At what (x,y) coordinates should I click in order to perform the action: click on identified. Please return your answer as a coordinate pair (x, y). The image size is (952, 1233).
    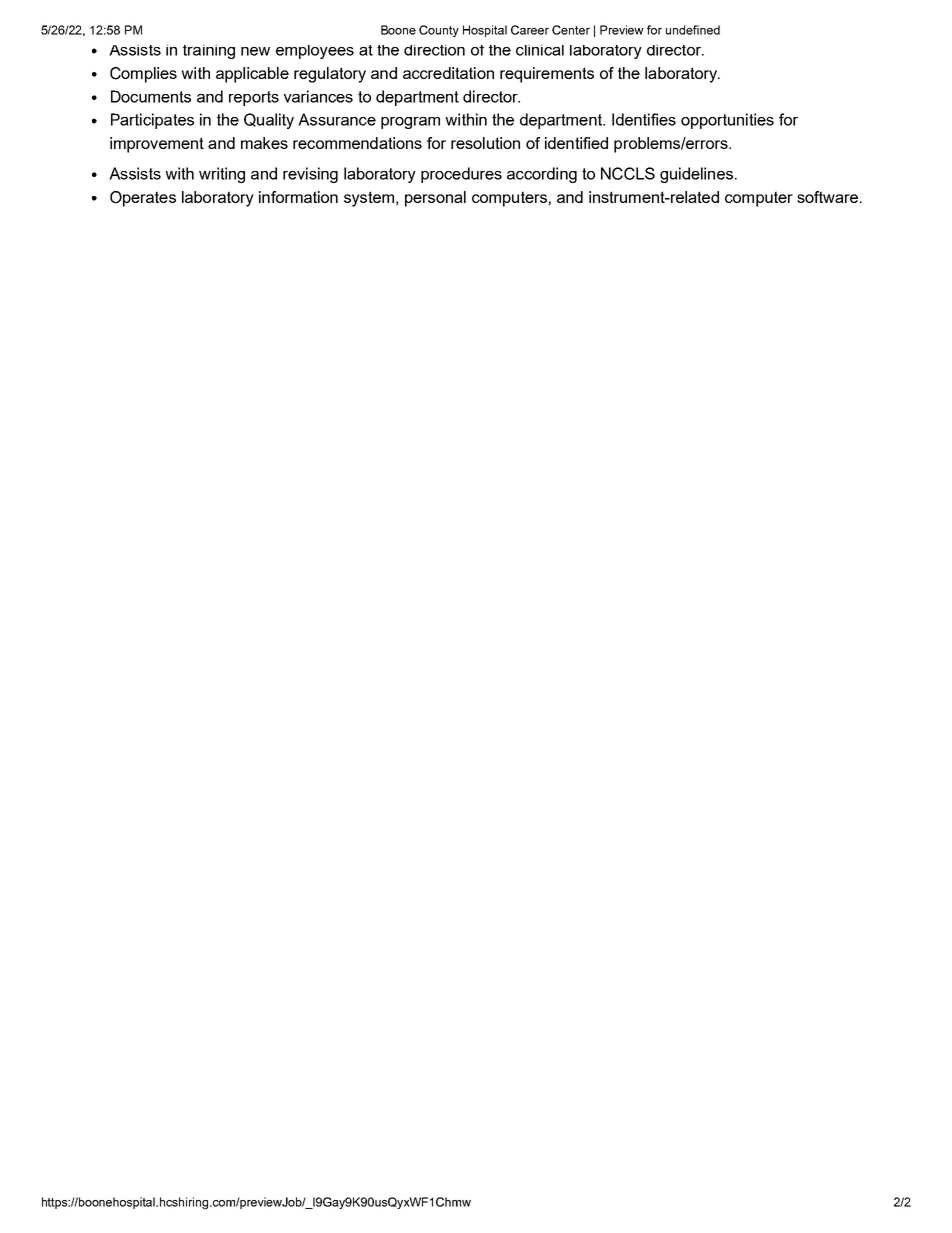
    Looking at the image, I should click on (576, 143).
